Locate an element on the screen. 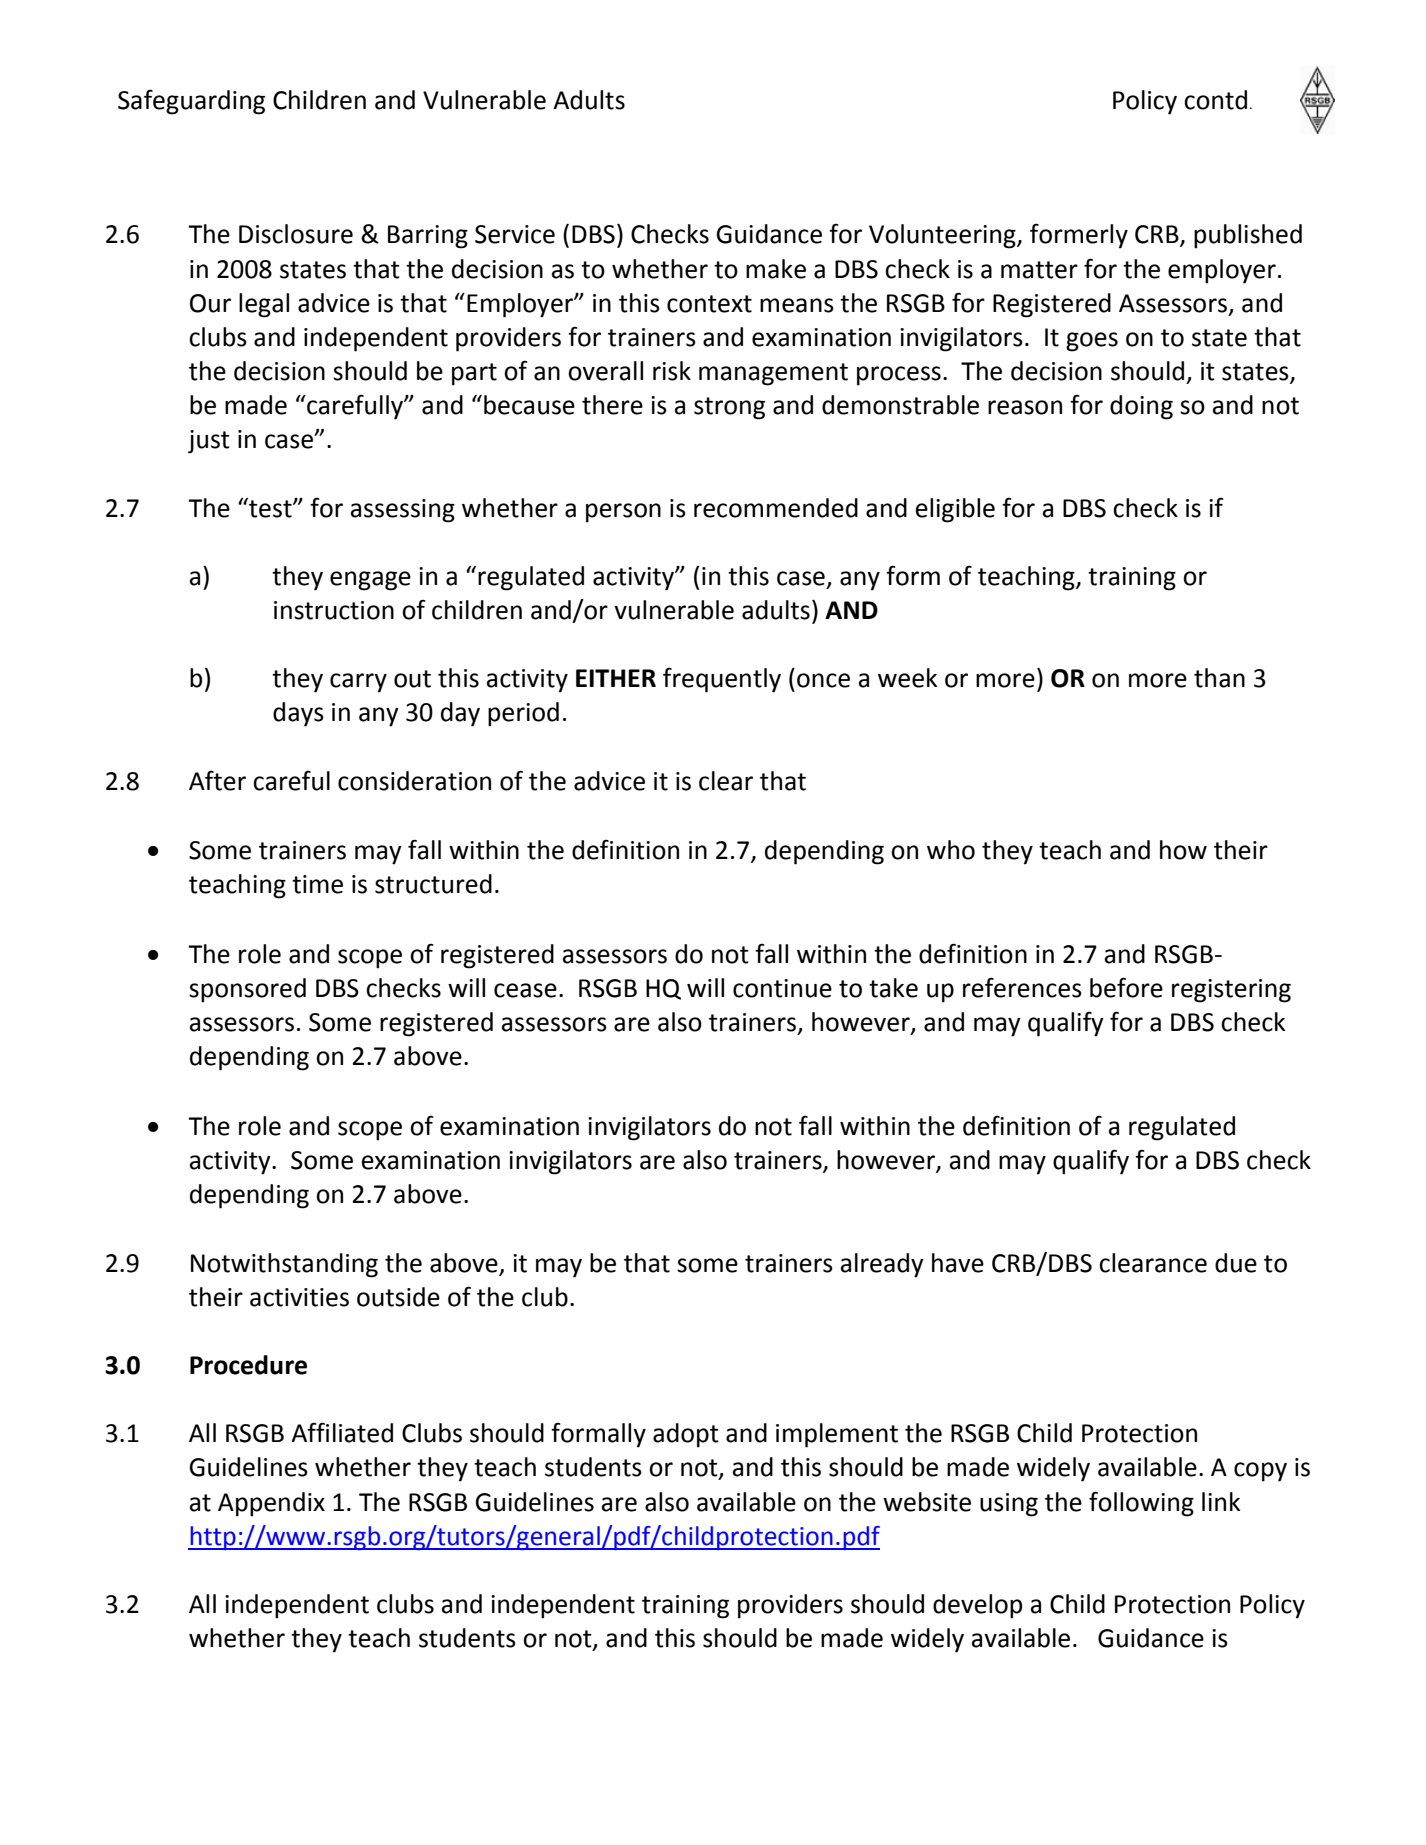 Image resolution: width=1426 pixels, height=1845 pixels. Appendix is located at coordinates (271, 1504).
